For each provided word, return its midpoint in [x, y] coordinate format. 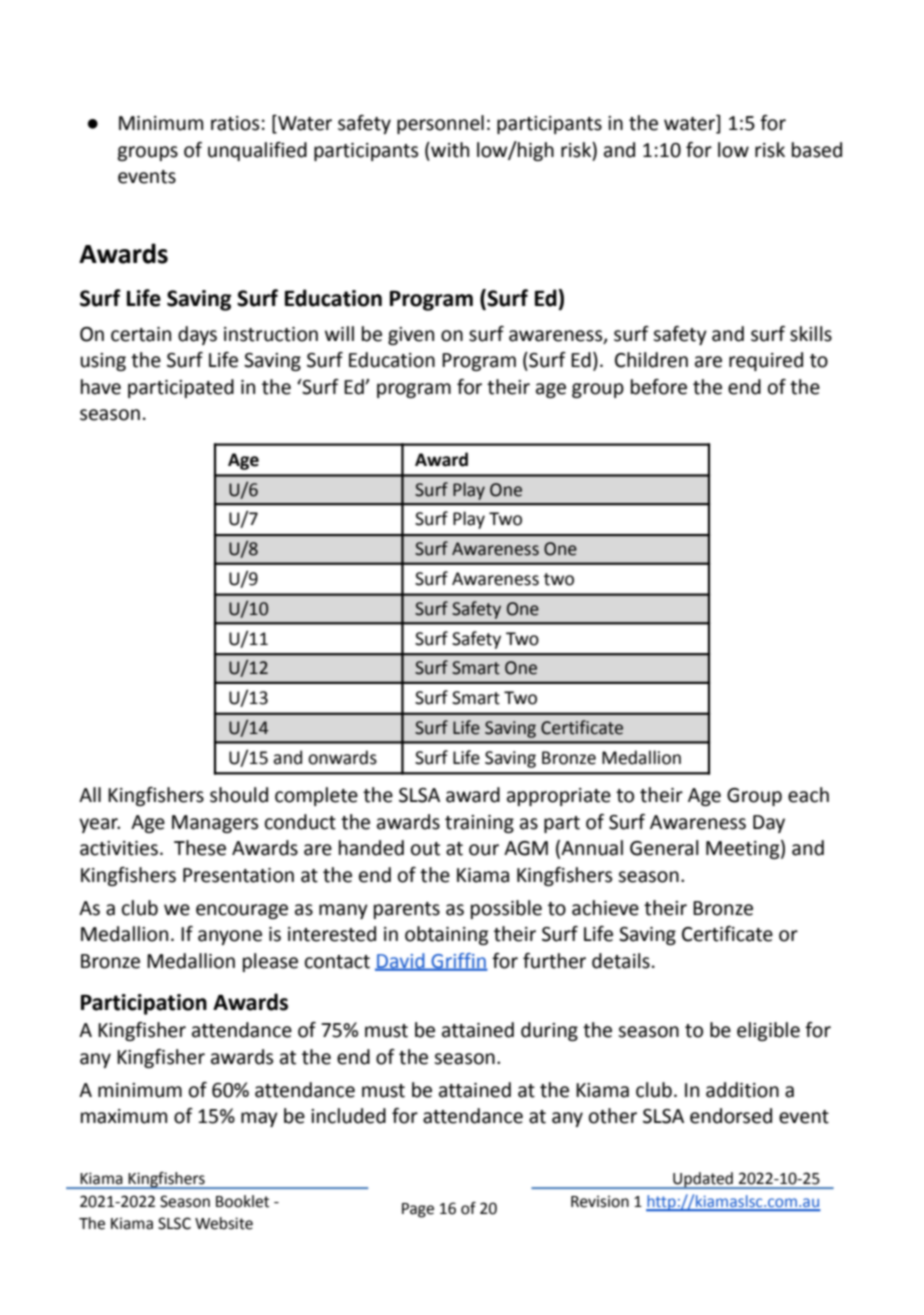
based [817, 150]
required [766, 361]
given [411, 336]
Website [224, 1223]
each [808, 795]
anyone [230, 937]
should [239, 795]
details [621, 961]
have [101, 387]
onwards [342, 757]
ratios [235, 123]
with [449, 150]
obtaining [446, 935]
